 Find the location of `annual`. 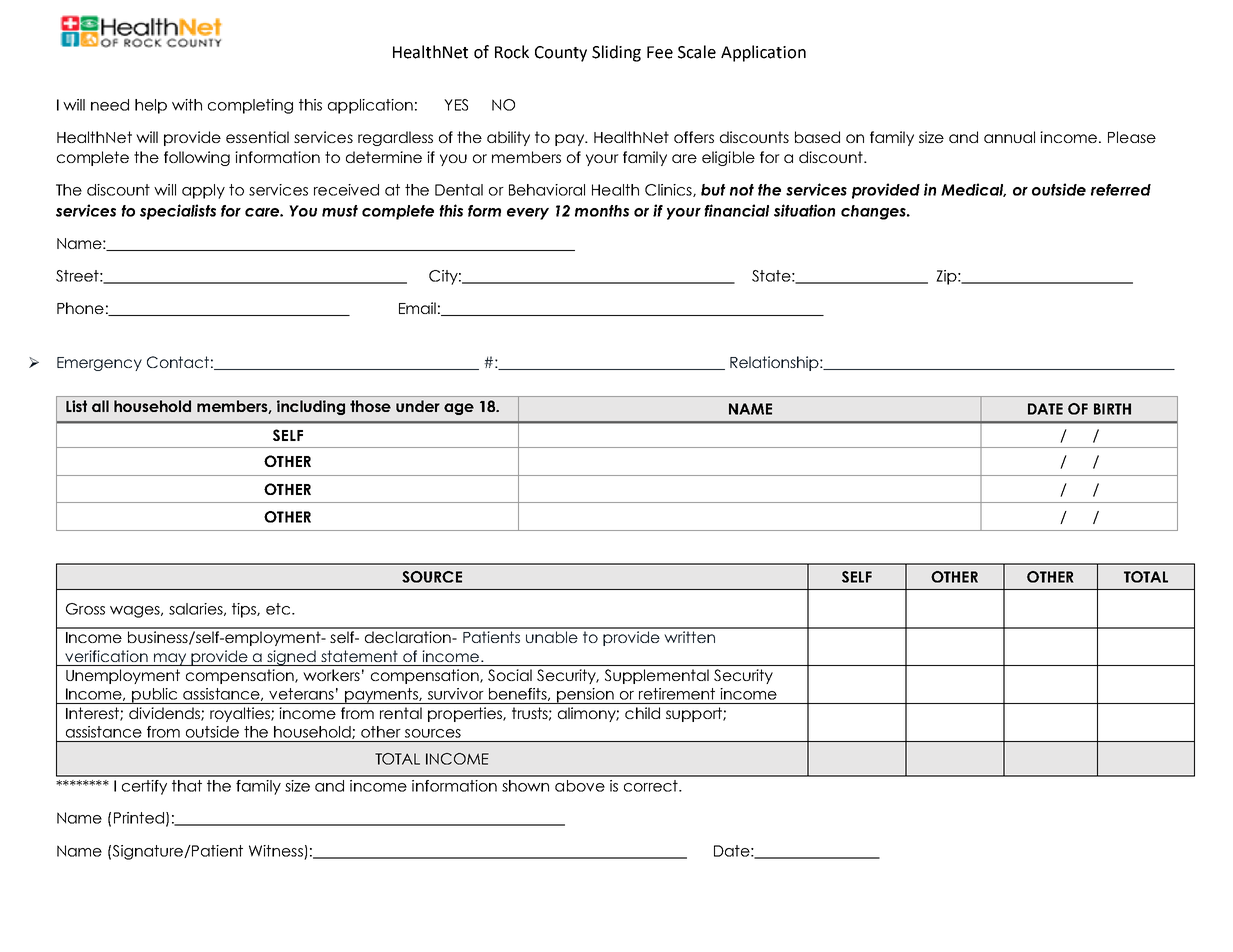

annual is located at coordinates (1009, 137).
